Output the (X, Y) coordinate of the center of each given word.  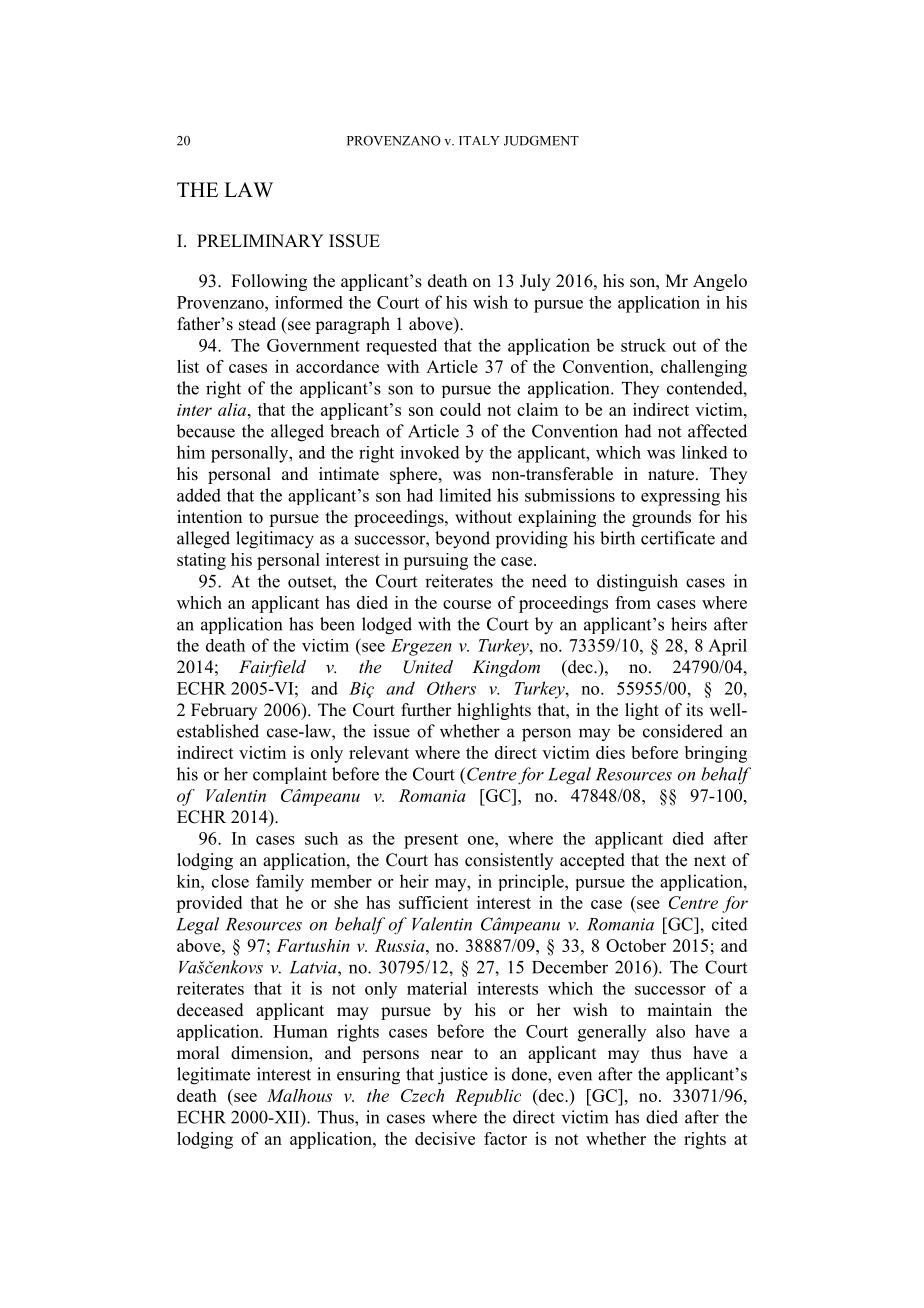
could (460, 409)
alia (233, 409)
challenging (704, 368)
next (710, 861)
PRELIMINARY (260, 240)
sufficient (434, 902)
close (230, 881)
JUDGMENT (541, 141)
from (633, 602)
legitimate (213, 1076)
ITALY (479, 140)
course (467, 604)
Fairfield (272, 668)
